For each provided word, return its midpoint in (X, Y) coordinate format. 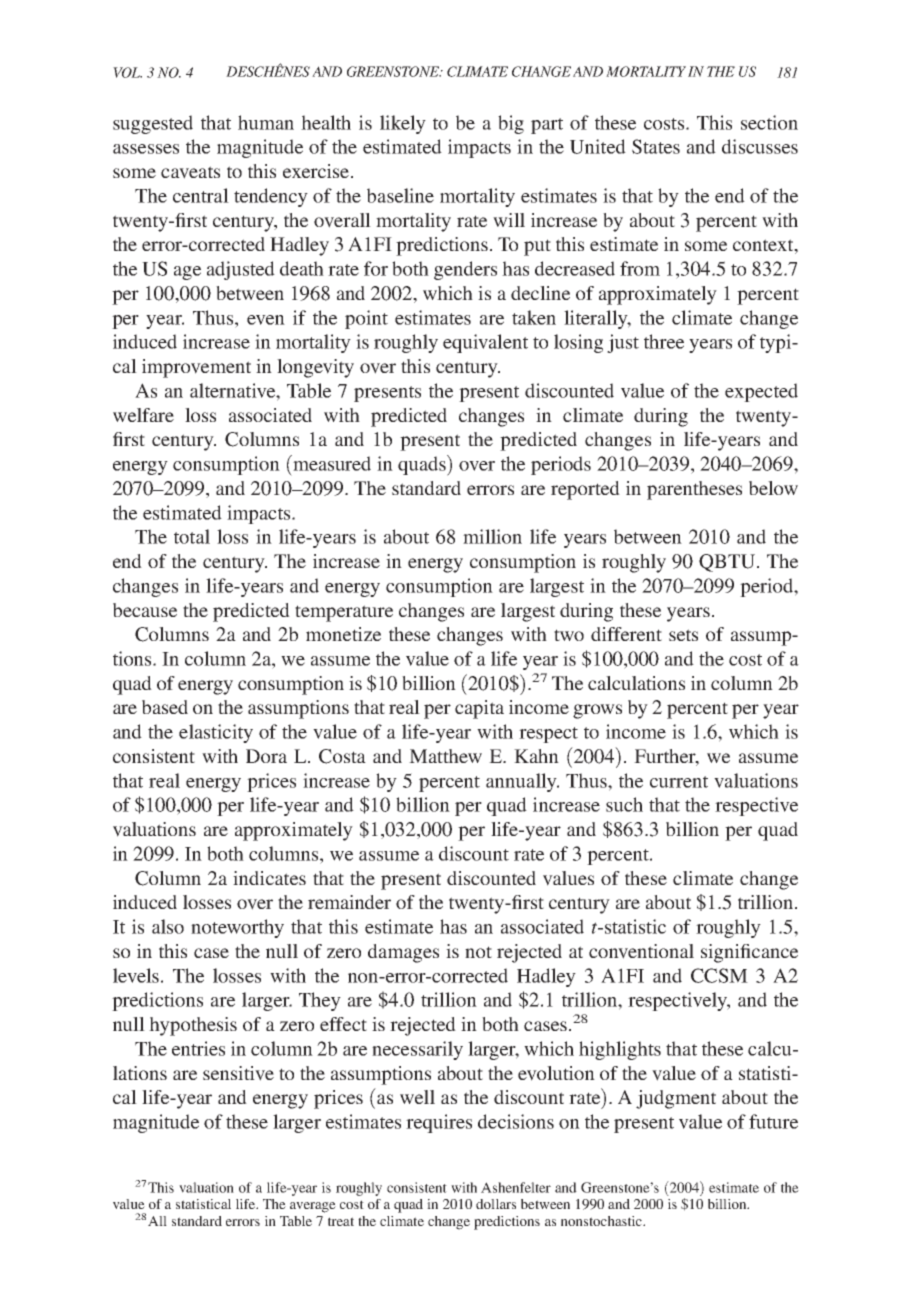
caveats (190, 172)
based (165, 707)
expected (761, 392)
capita (479, 709)
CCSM (719, 975)
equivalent (485, 343)
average (313, 1207)
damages (403, 953)
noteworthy (237, 928)
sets (683, 635)
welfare (143, 415)
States (656, 146)
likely (403, 124)
